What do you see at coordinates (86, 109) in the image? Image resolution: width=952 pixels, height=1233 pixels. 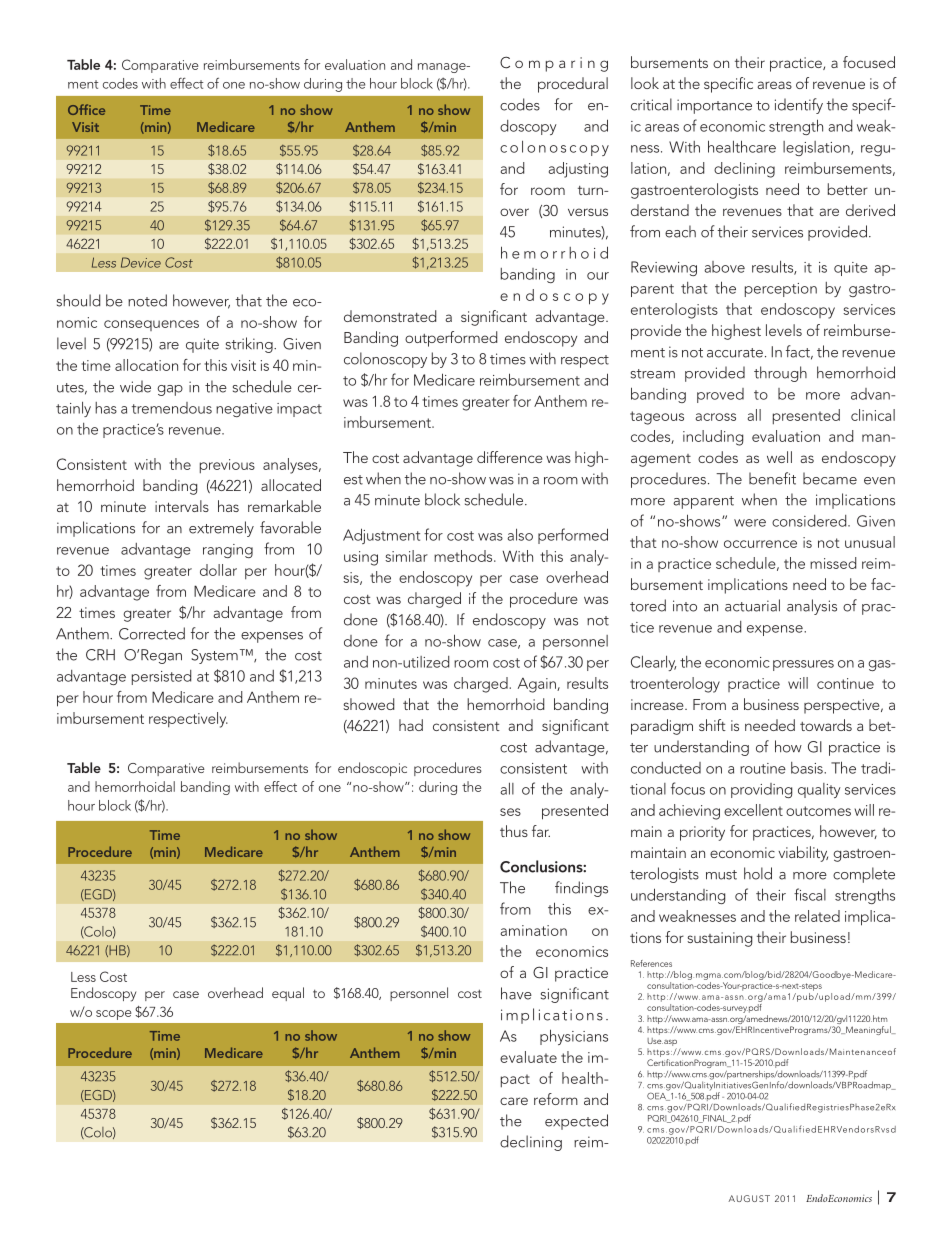 I see `Office` at bounding box center [86, 109].
